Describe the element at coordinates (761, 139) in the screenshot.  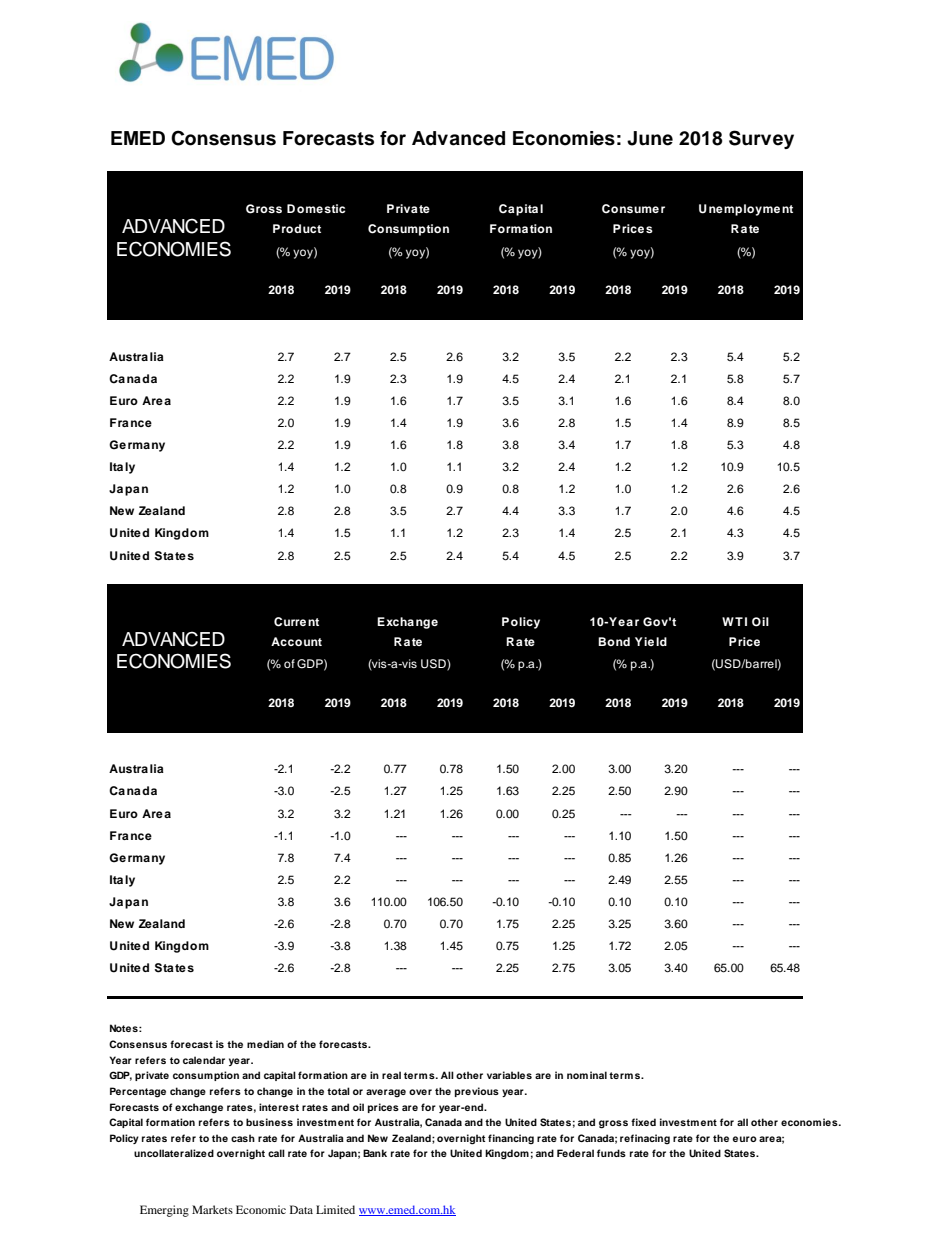
I see `Survey` at that location.
